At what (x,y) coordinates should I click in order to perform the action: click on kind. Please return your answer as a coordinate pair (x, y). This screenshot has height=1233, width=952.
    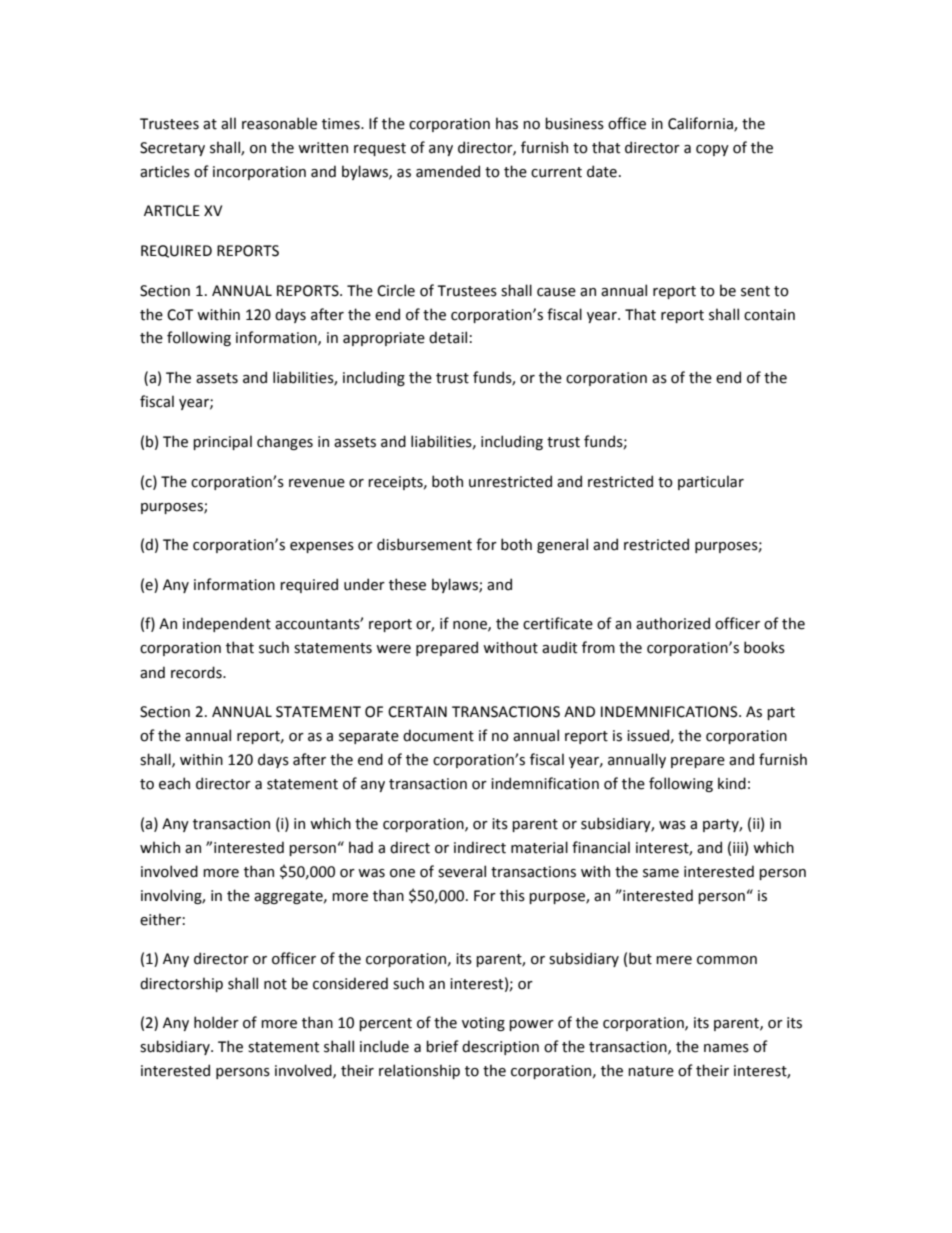
    Looking at the image, I should click on (732, 783).
